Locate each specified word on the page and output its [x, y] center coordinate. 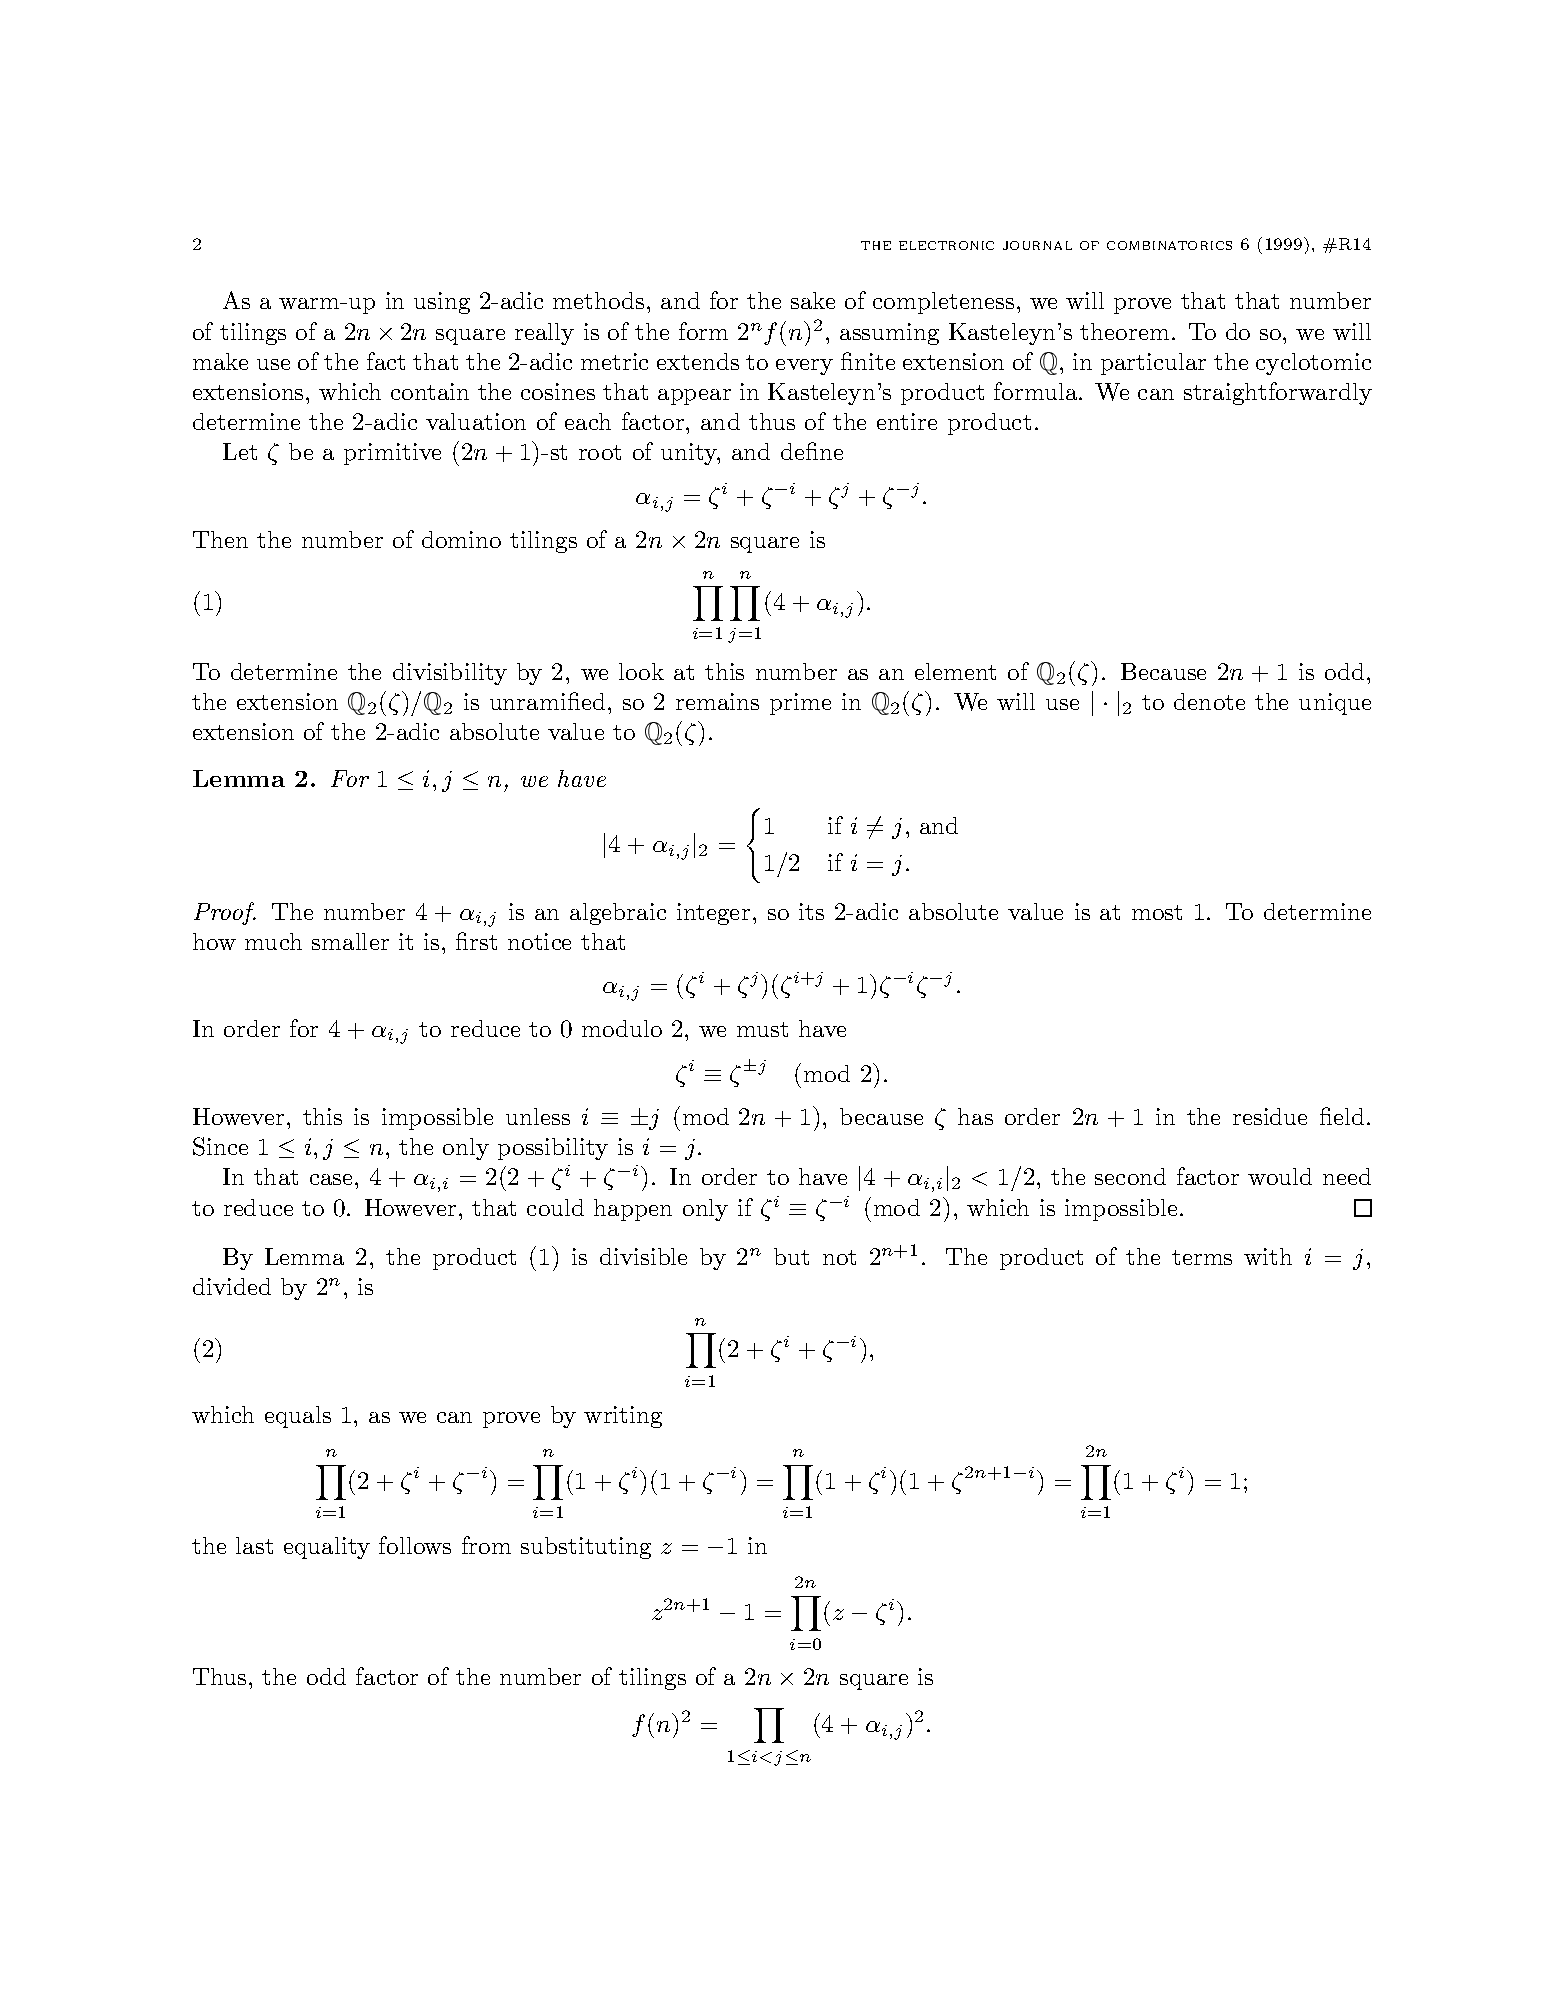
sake [813, 300]
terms [1202, 1257]
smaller [350, 941]
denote [1209, 701]
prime [800, 704]
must [762, 1029]
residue [1270, 1116]
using [442, 303]
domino [461, 539]
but [791, 1256]
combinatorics [1169, 245]
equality [327, 1548]
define [812, 451]
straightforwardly [1278, 393]
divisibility [450, 674]
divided [232, 1286]
